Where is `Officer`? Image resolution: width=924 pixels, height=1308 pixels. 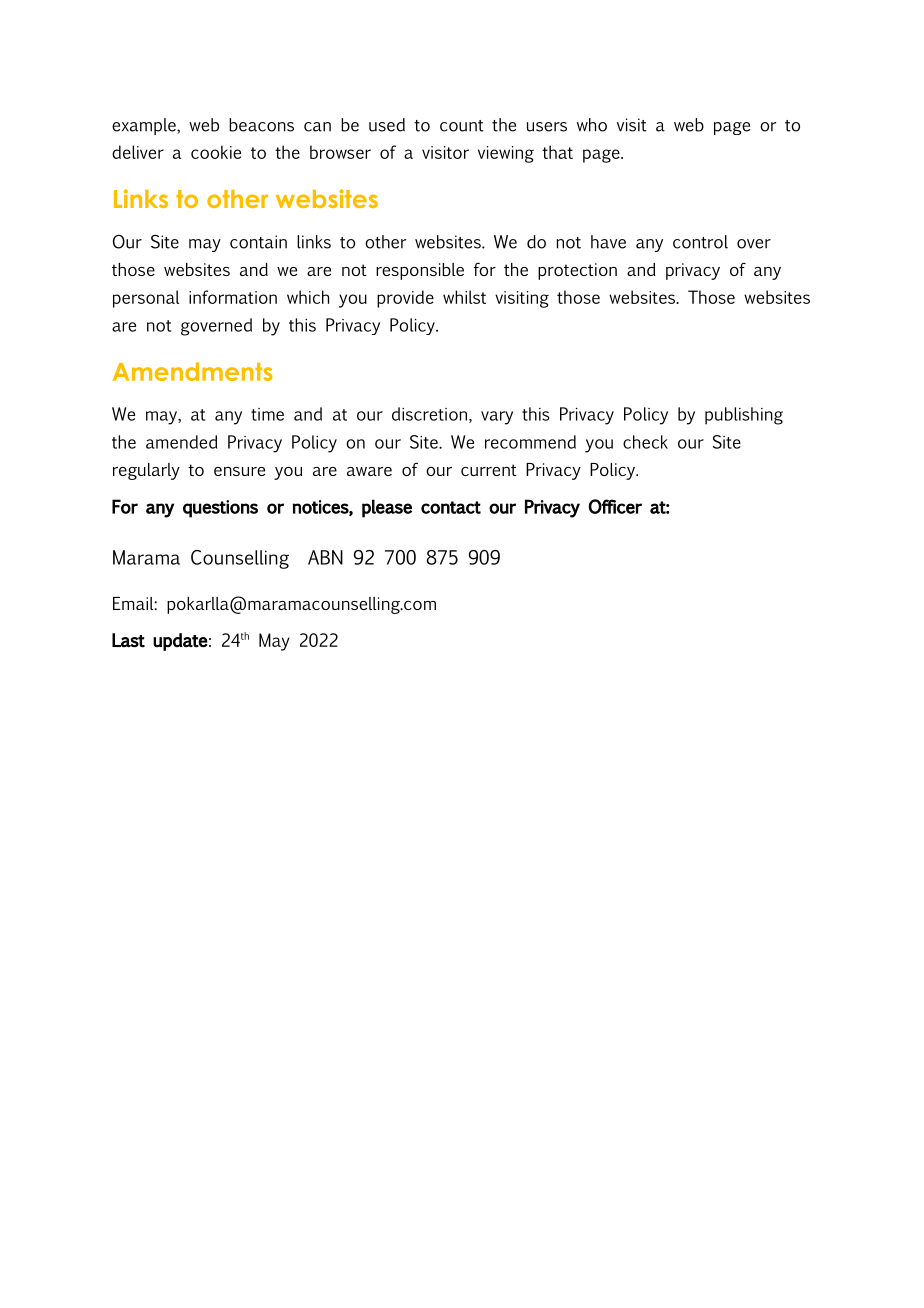 Officer is located at coordinates (615, 506).
